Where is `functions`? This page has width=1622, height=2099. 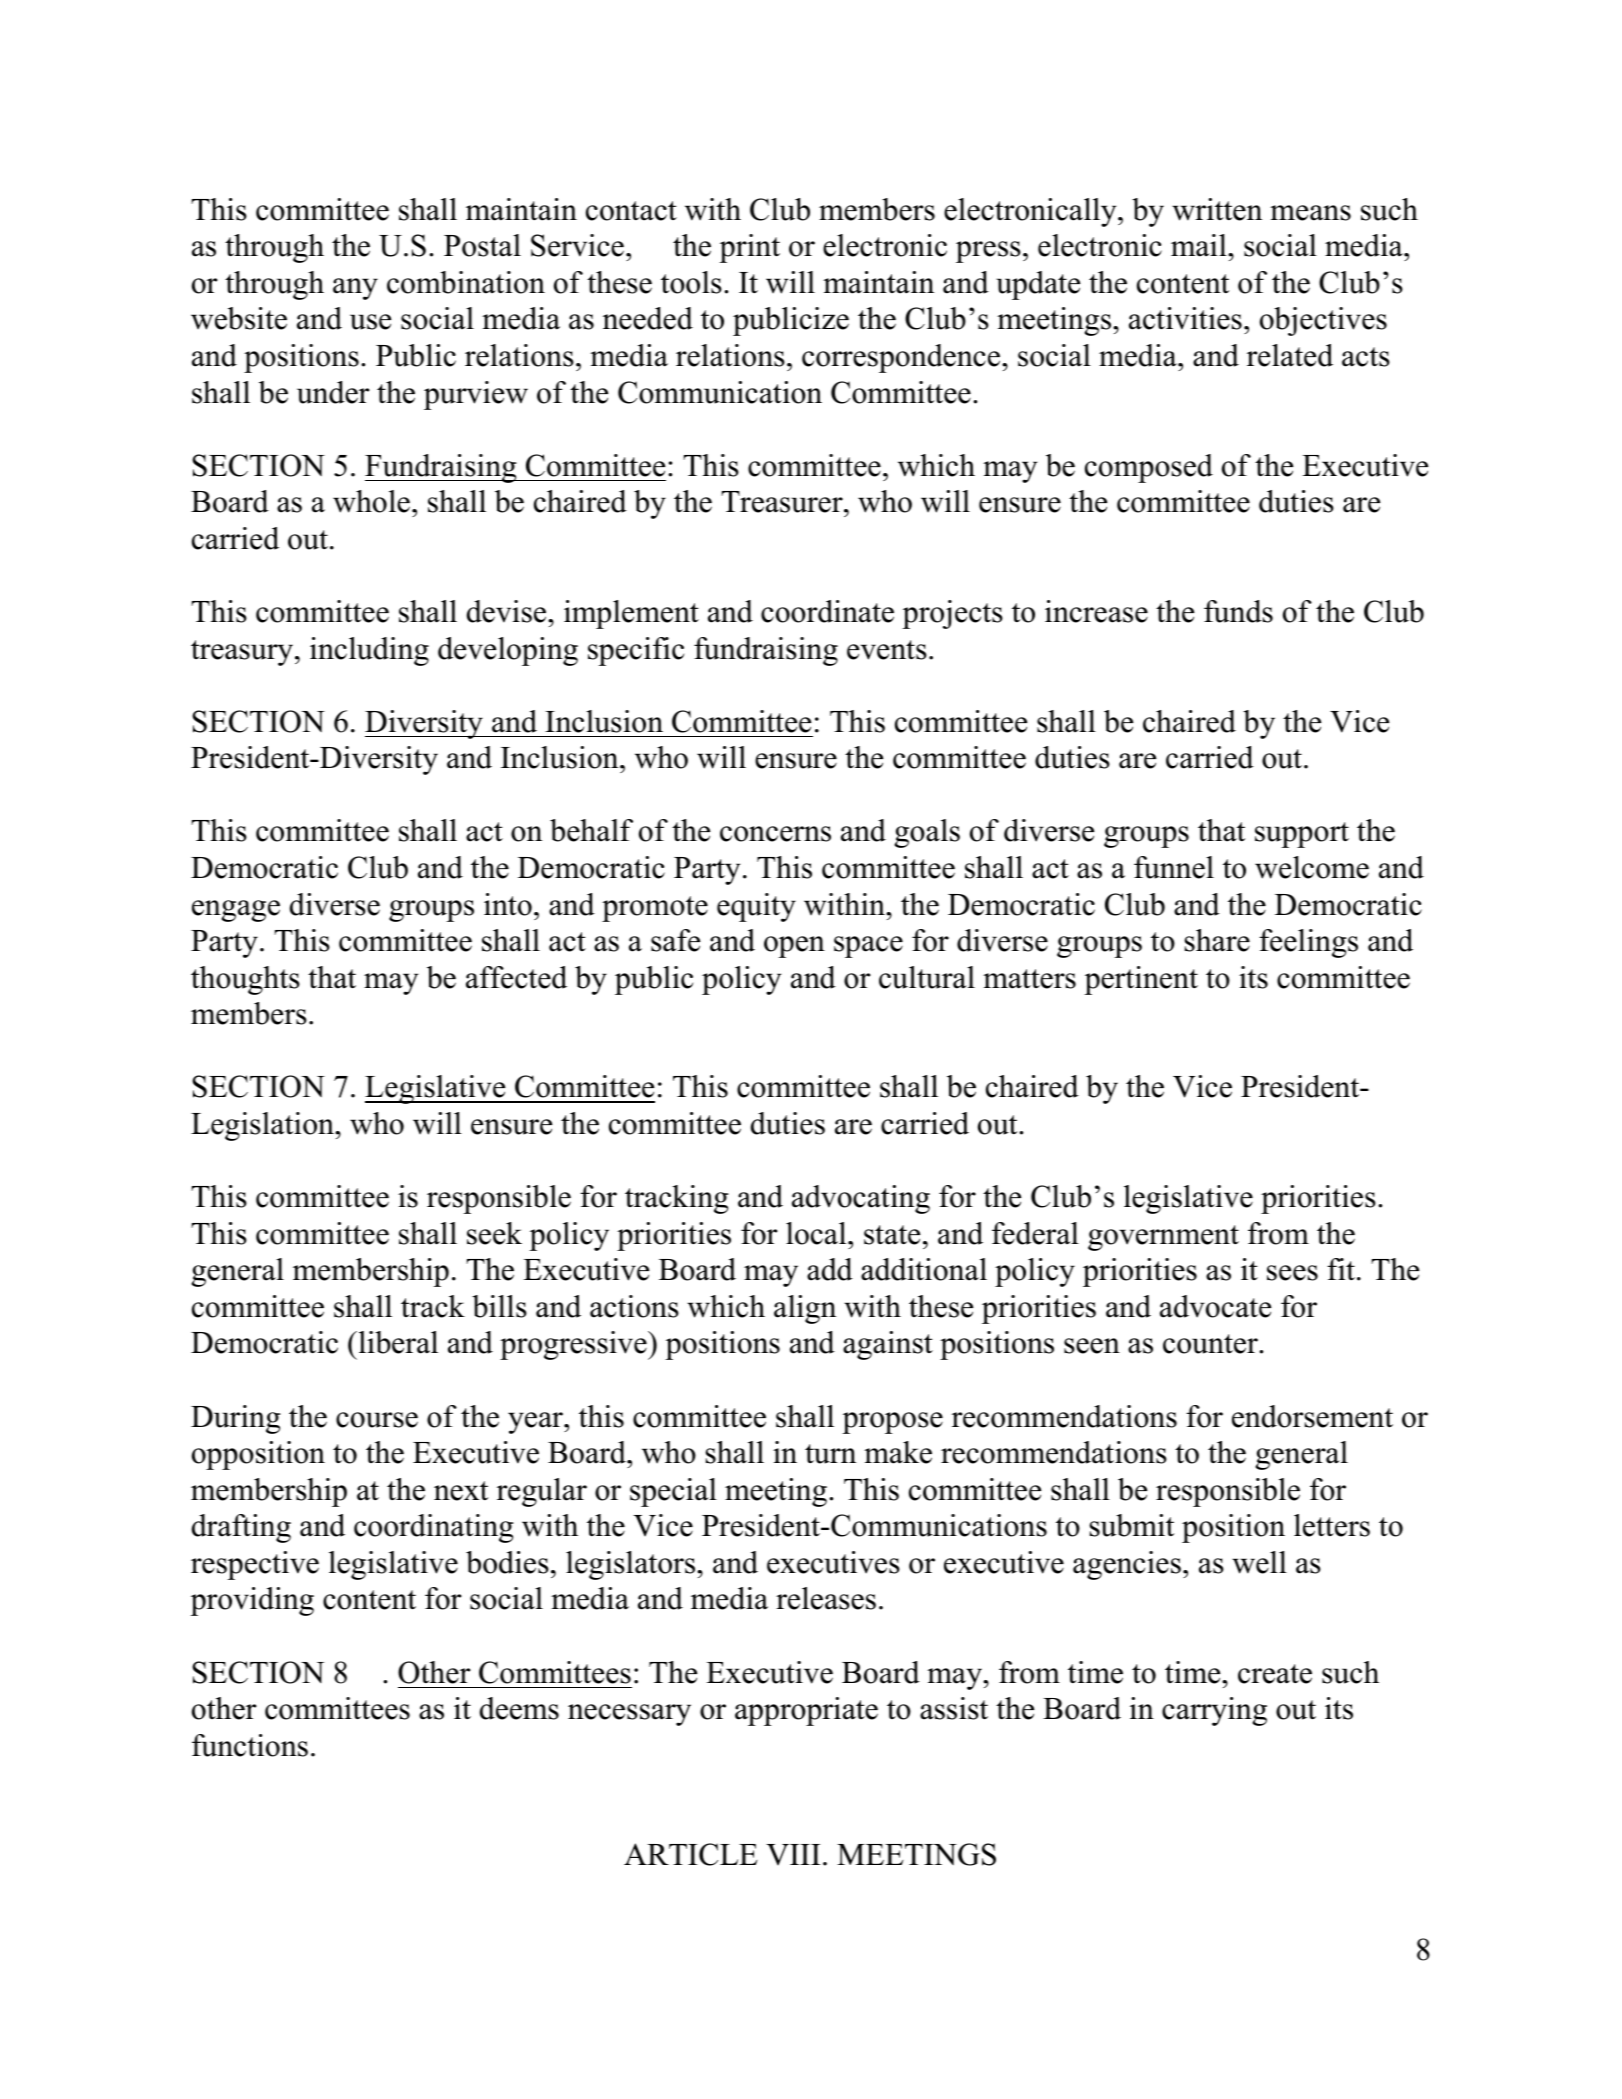 functions is located at coordinates (250, 1745).
